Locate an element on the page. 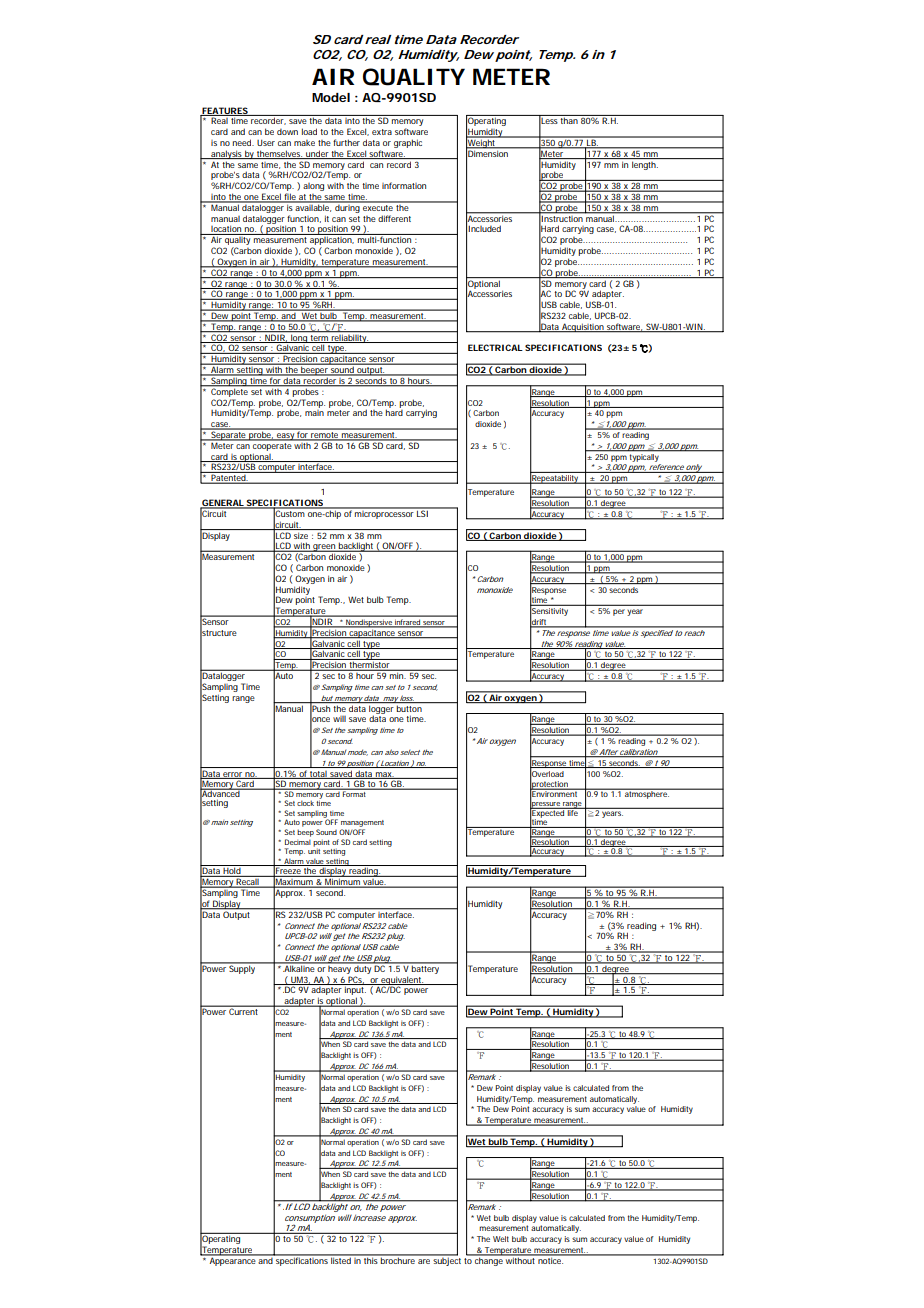  LSI is located at coordinates (423, 512).
